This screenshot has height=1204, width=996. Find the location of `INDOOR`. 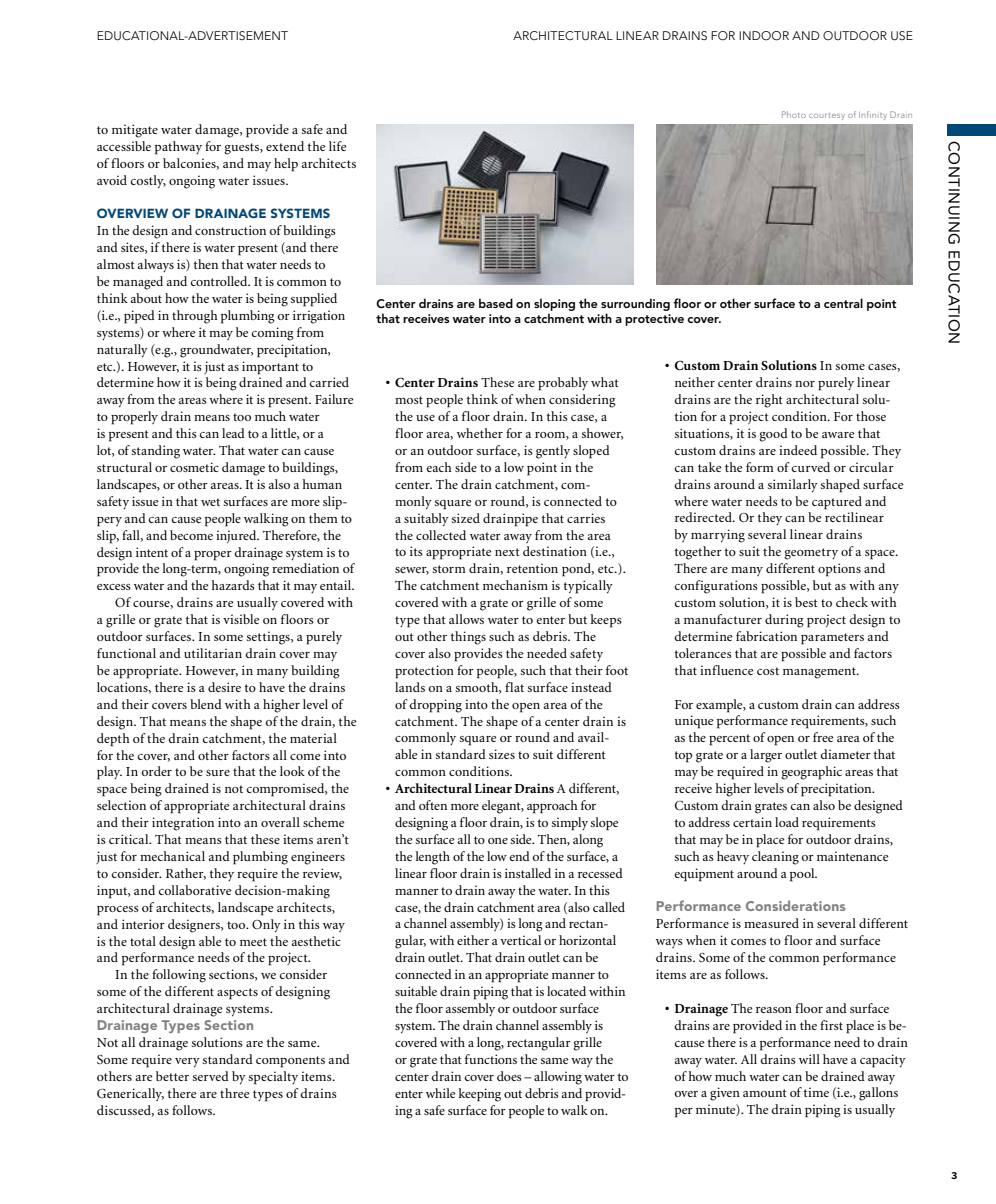

INDOOR is located at coordinates (764, 36).
